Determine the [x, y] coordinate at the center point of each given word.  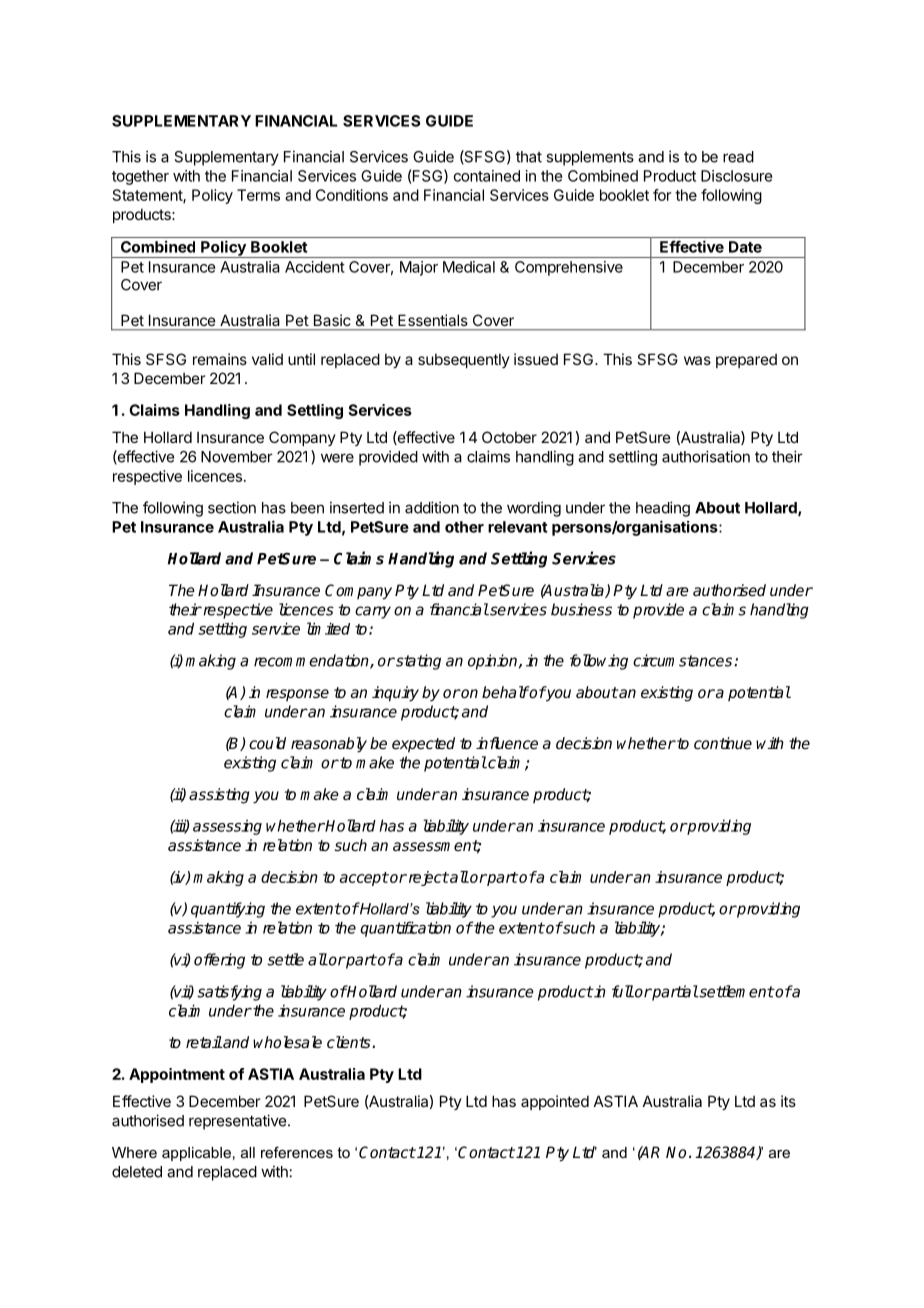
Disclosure [736, 176]
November [237, 457]
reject [427, 878]
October [509, 437]
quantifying [228, 910]
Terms [258, 195]
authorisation [706, 456]
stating [417, 662]
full [623, 991]
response [297, 695]
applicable [196, 1154]
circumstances [684, 660]
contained [487, 176]
